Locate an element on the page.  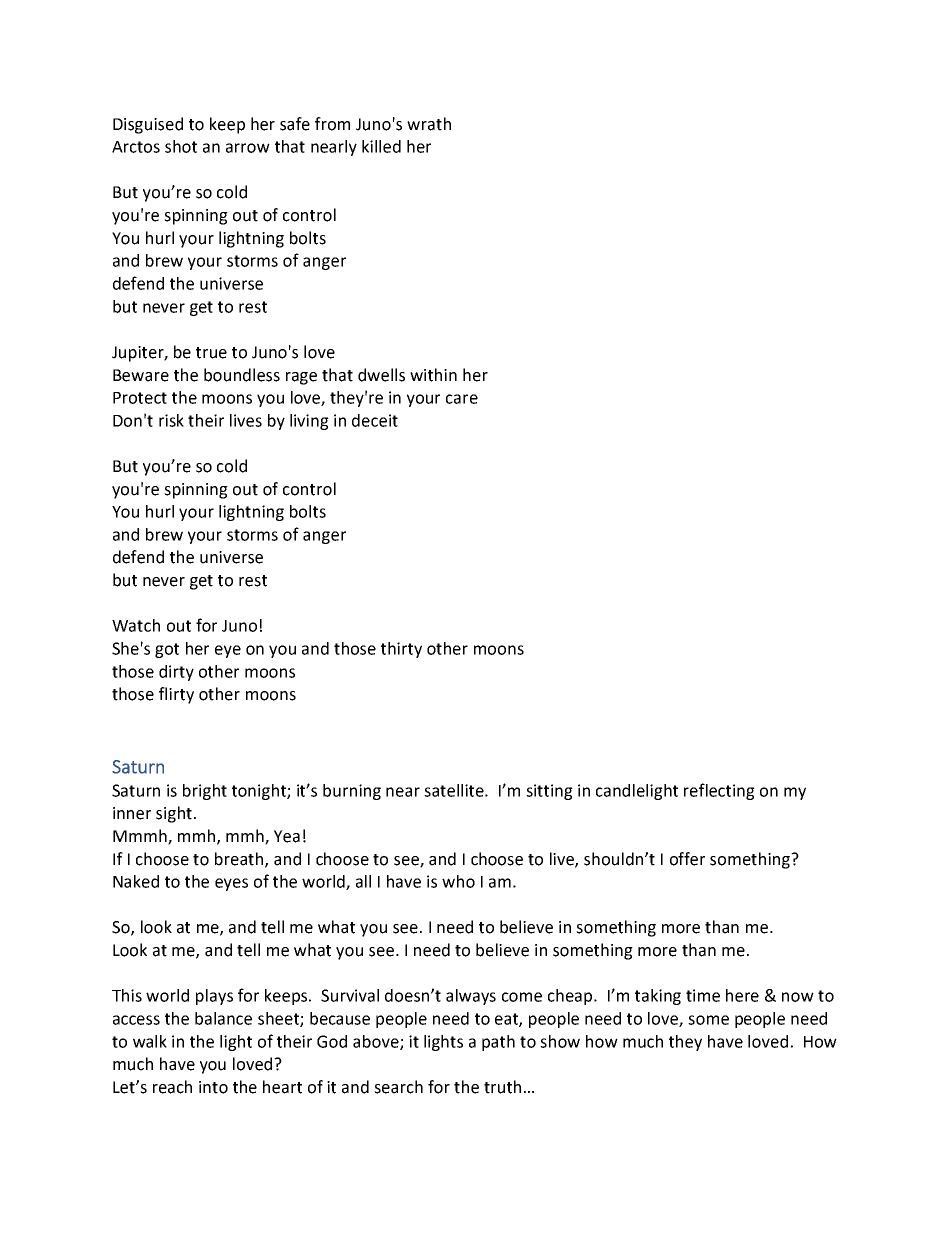
shot is located at coordinates (181, 146).
